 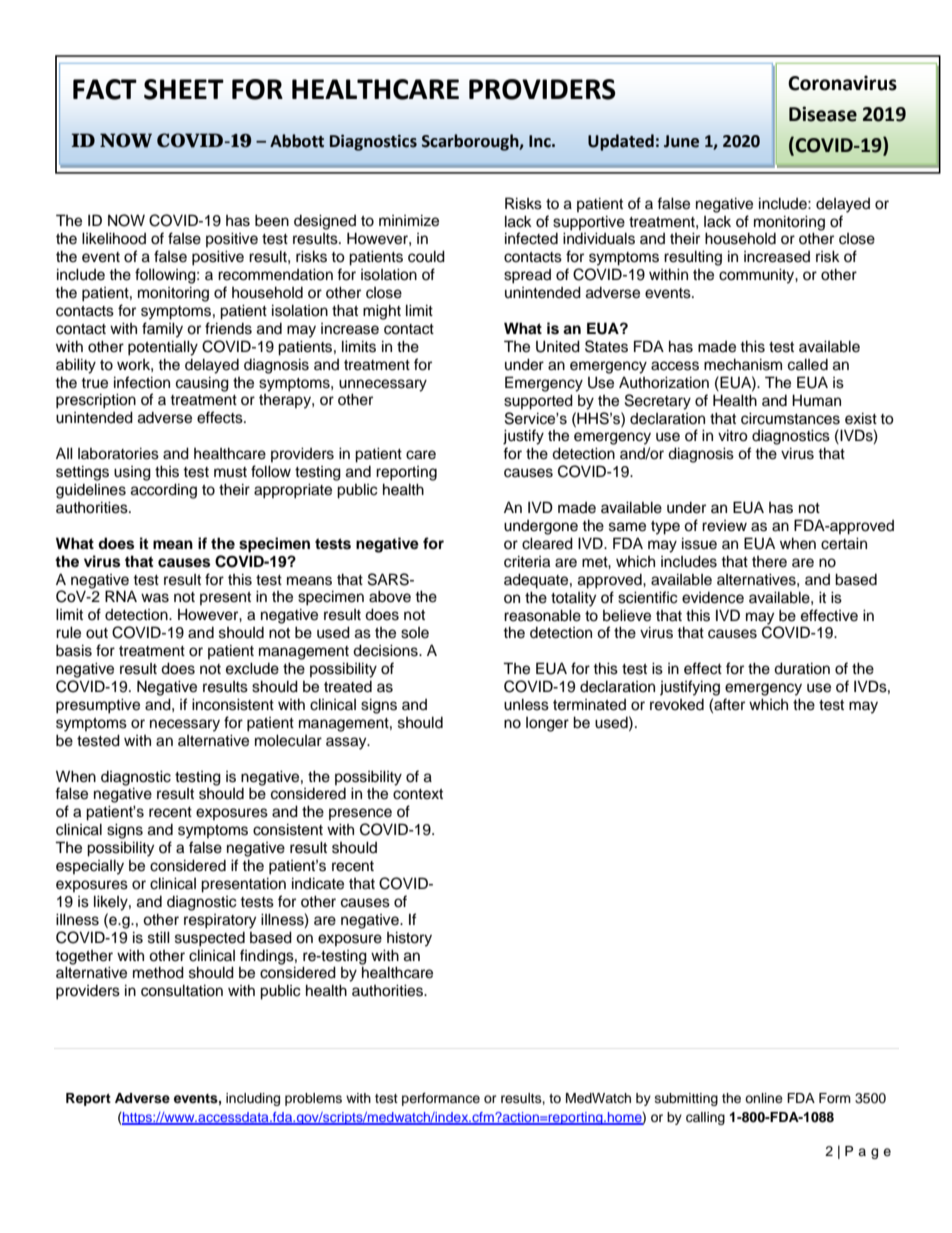 I want to click on revoked, so click(x=677, y=705).
